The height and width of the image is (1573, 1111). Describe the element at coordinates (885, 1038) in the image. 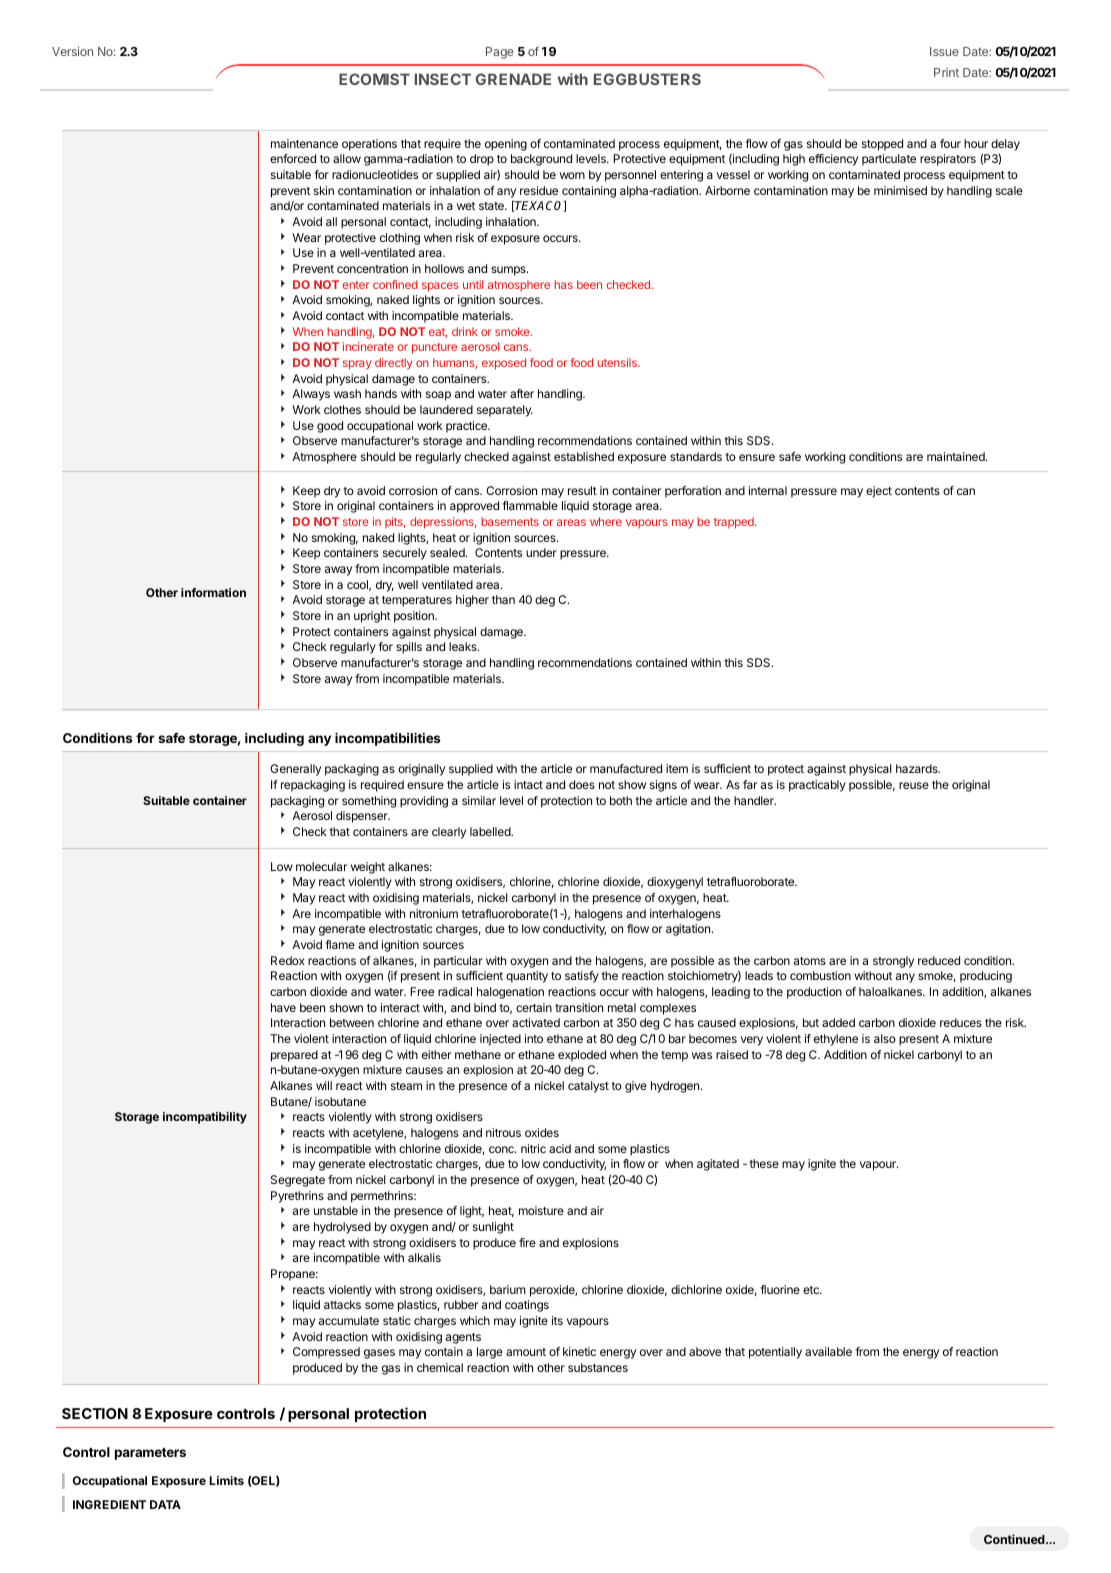

I see `also` at that location.
